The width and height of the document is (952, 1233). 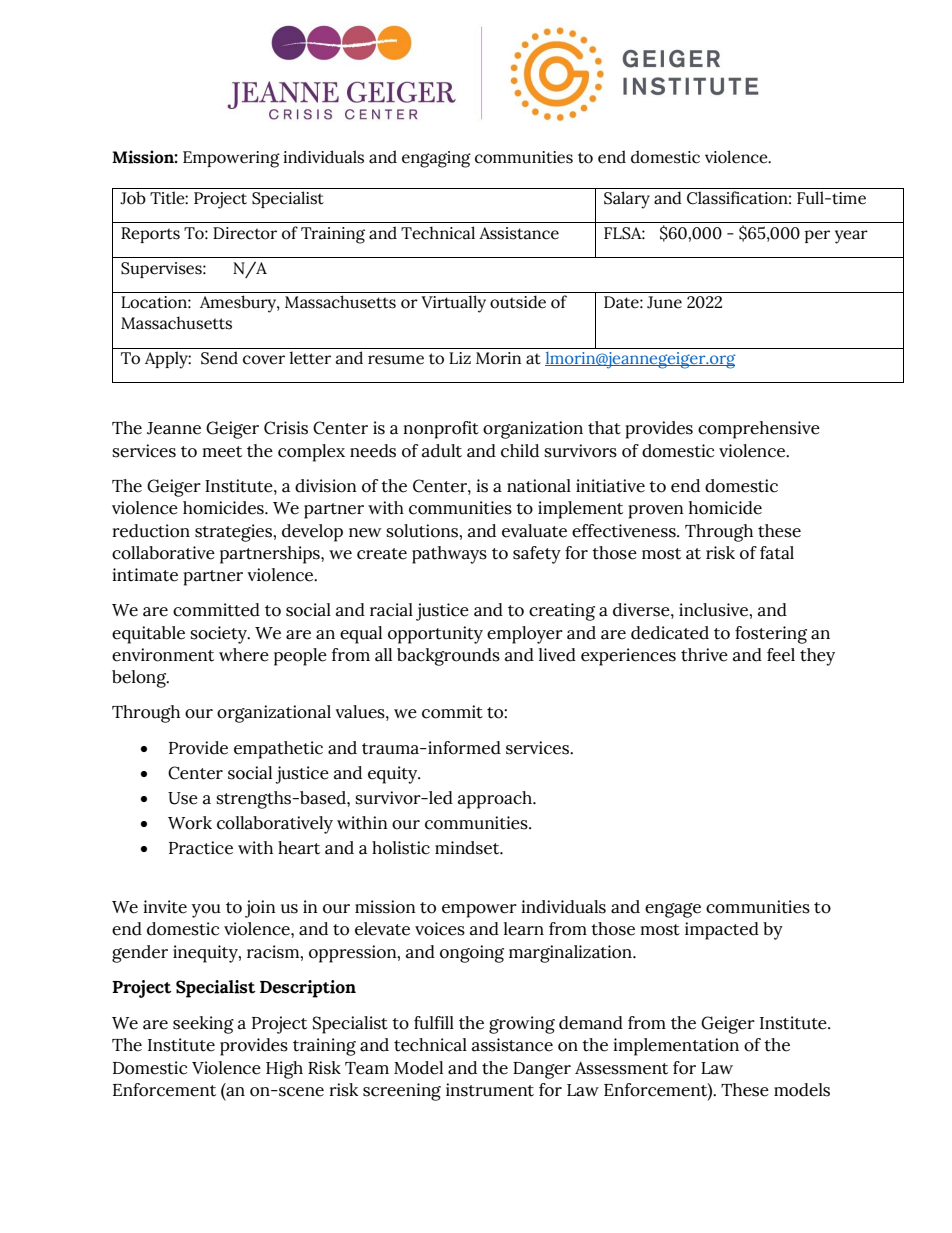 What do you see at coordinates (851, 237) in the document?
I see `year` at bounding box center [851, 237].
